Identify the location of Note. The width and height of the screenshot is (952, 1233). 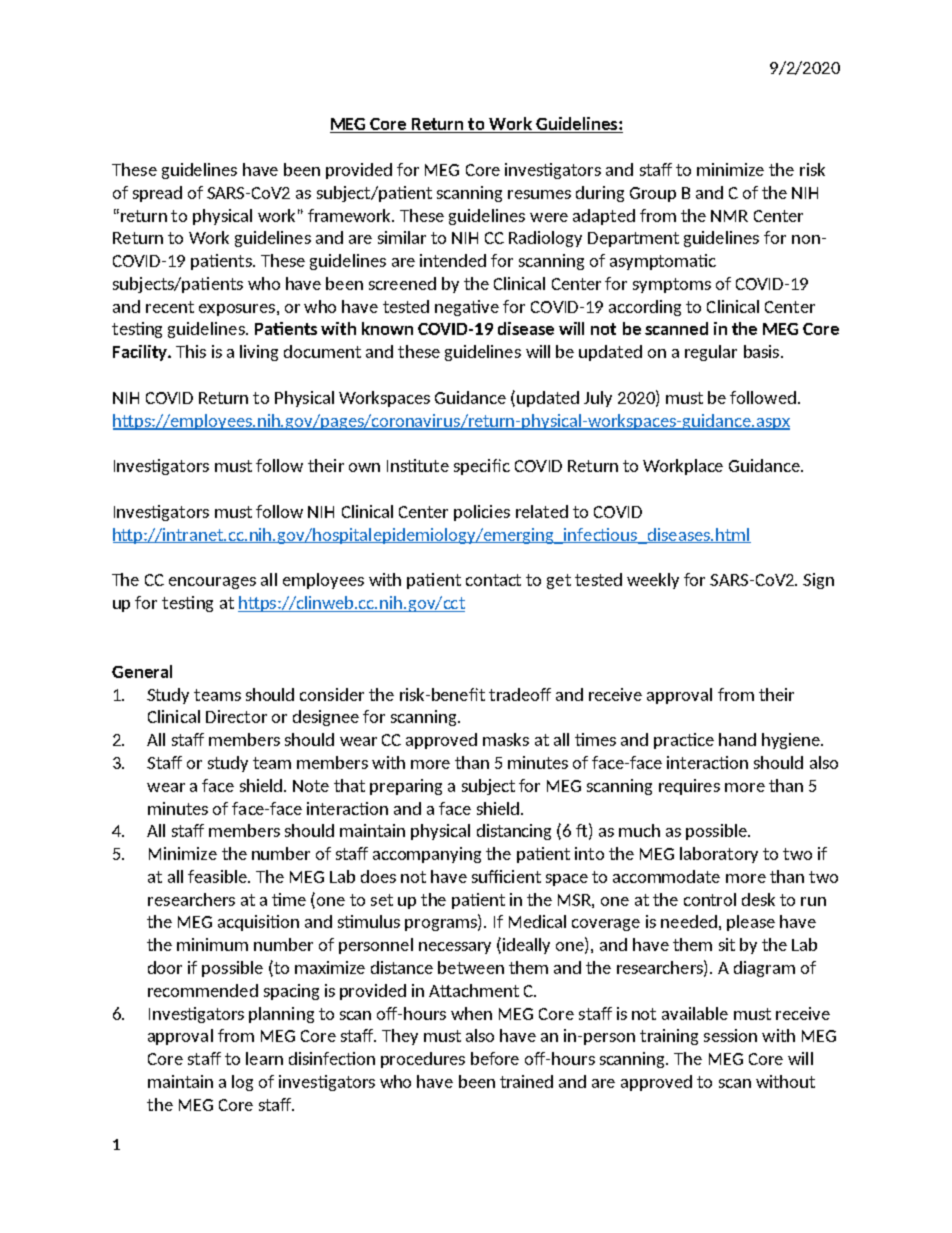
(311, 786).
